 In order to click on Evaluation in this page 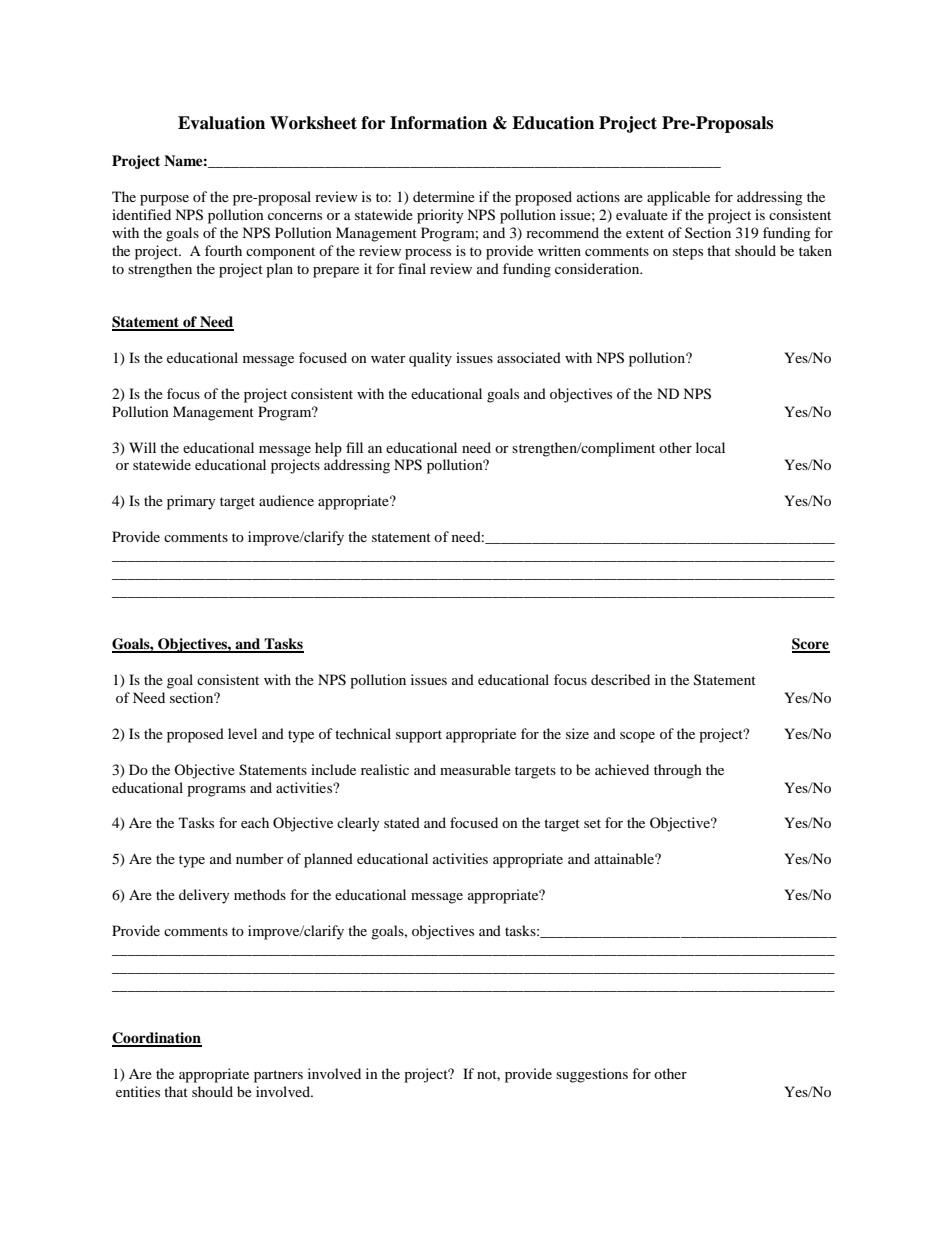, I will do `click(221, 123)`.
